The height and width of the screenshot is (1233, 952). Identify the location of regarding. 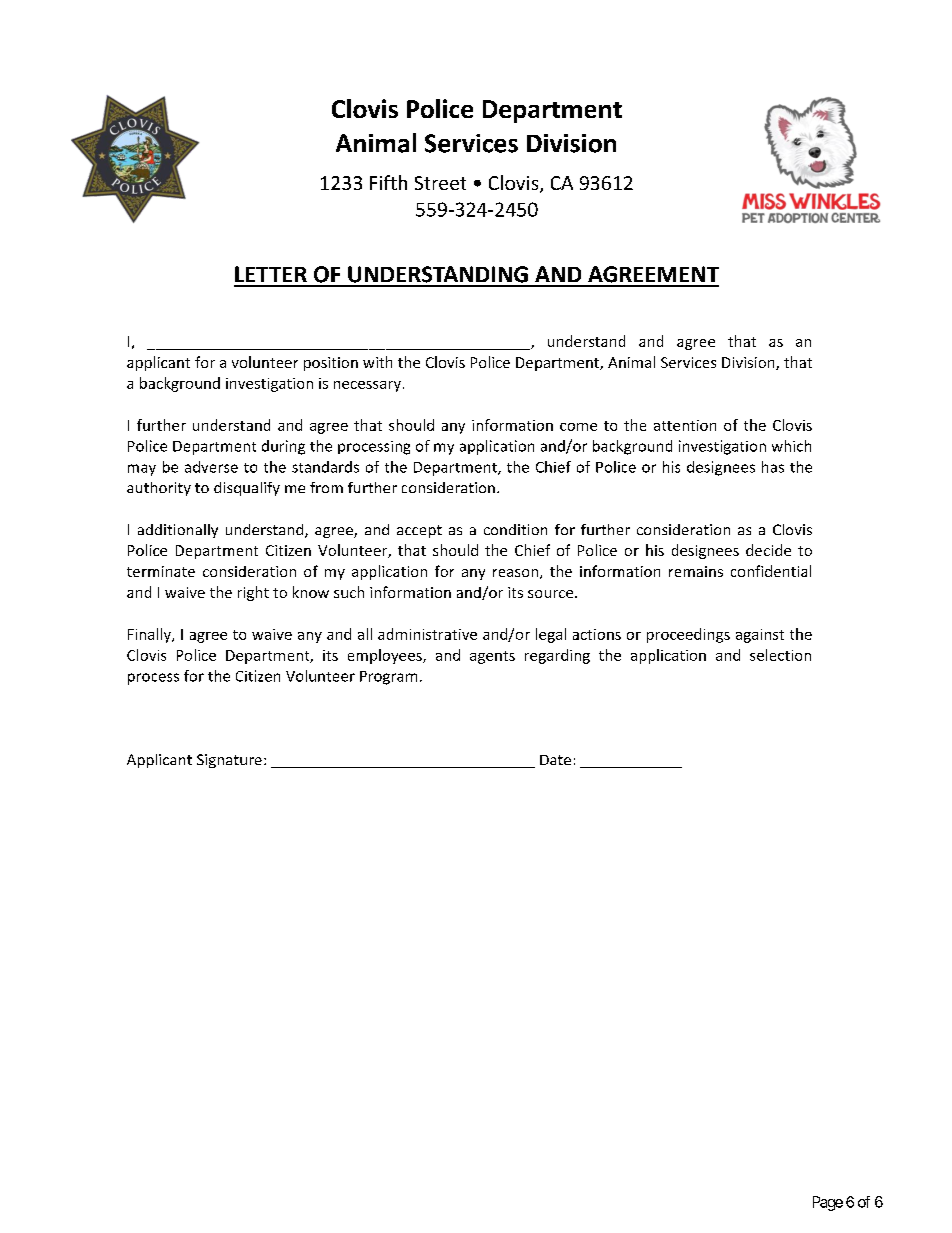
(557, 656).
